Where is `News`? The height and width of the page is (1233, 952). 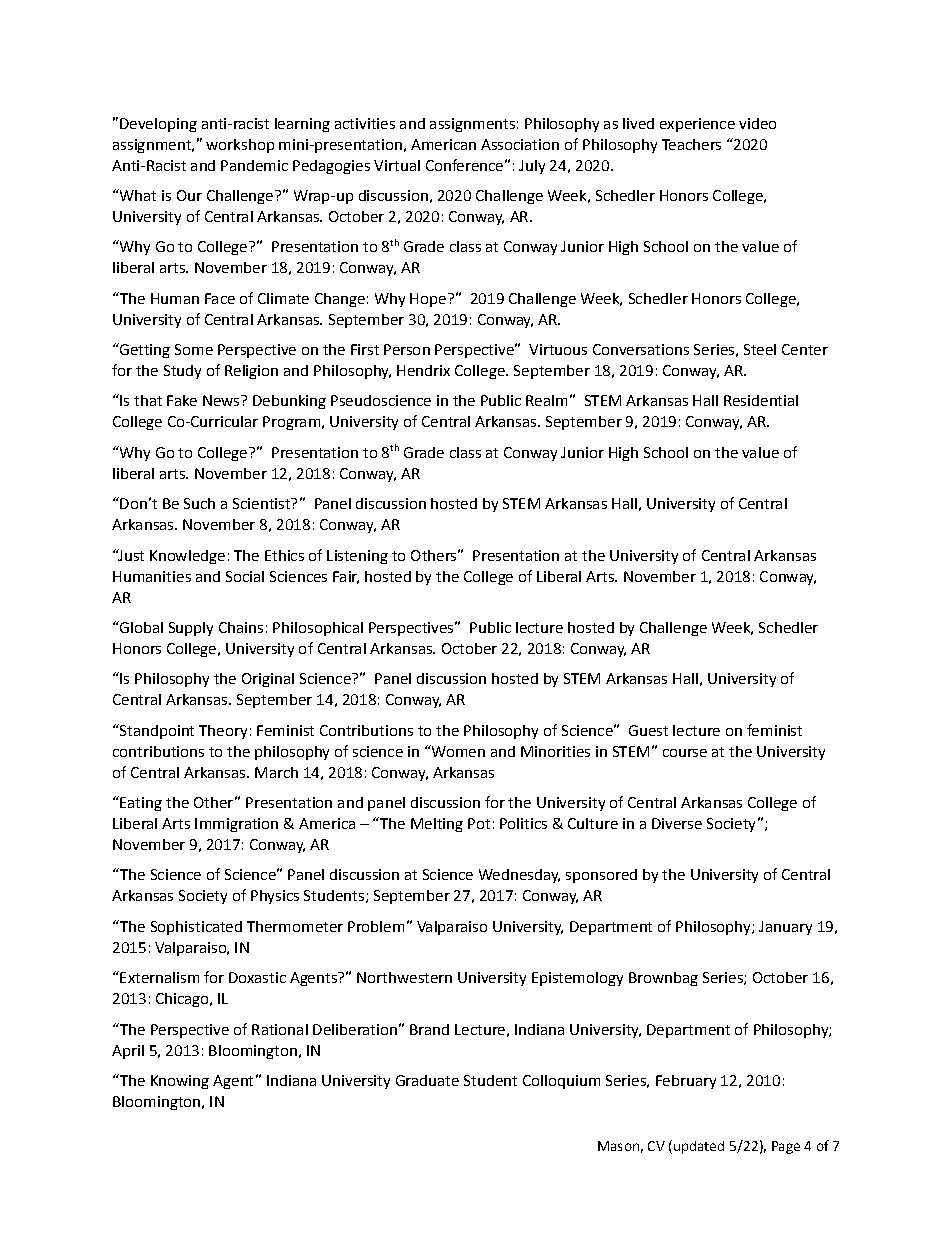
News is located at coordinates (222, 400).
